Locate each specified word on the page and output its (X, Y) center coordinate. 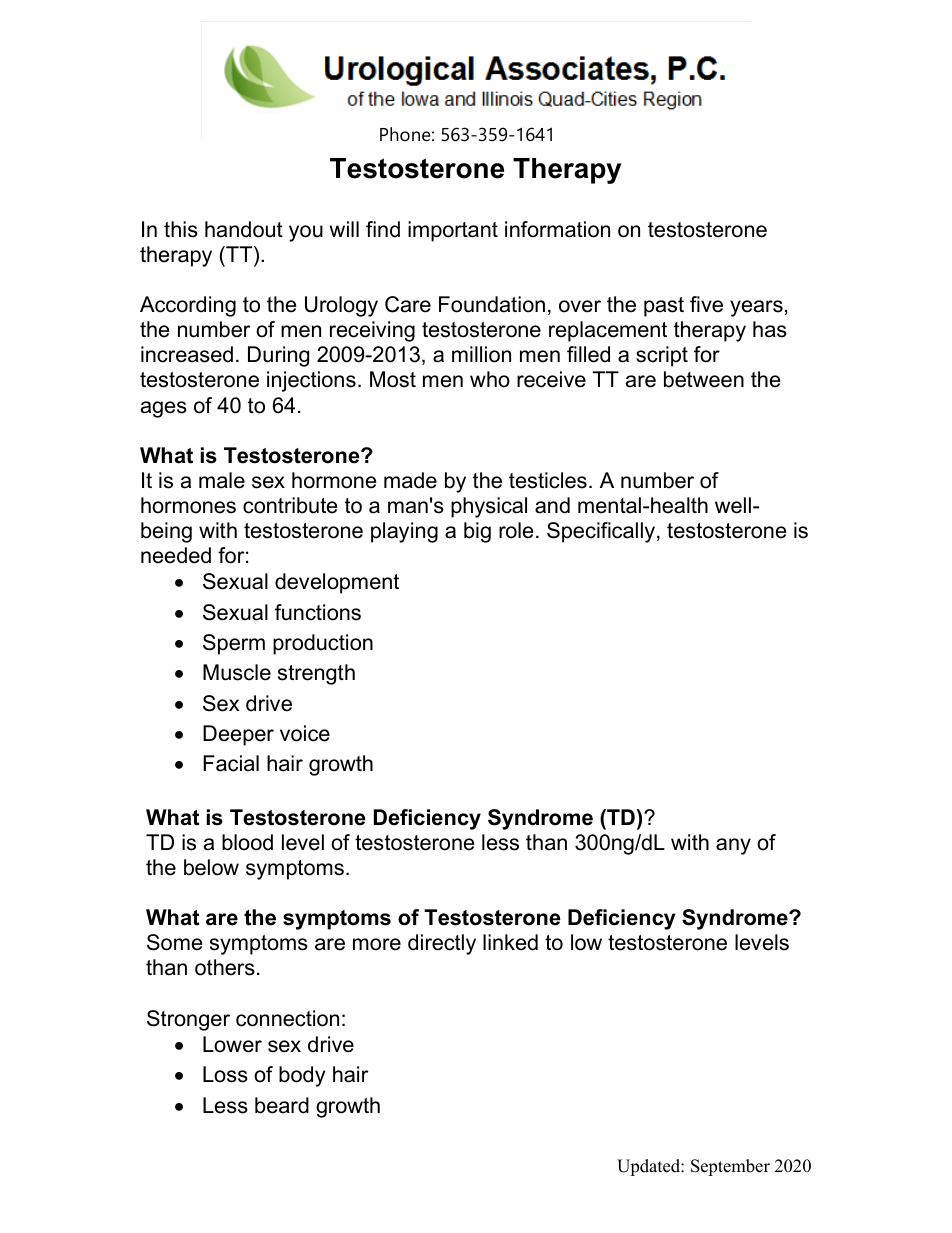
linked (510, 942)
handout (244, 229)
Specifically (601, 532)
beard (282, 1105)
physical (489, 507)
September (730, 1167)
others (225, 967)
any (733, 846)
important (453, 231)
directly (442, 944)
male (222, 480)
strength (316, 674)
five (706, 304)
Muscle (237, 672)
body (302, 1076)
